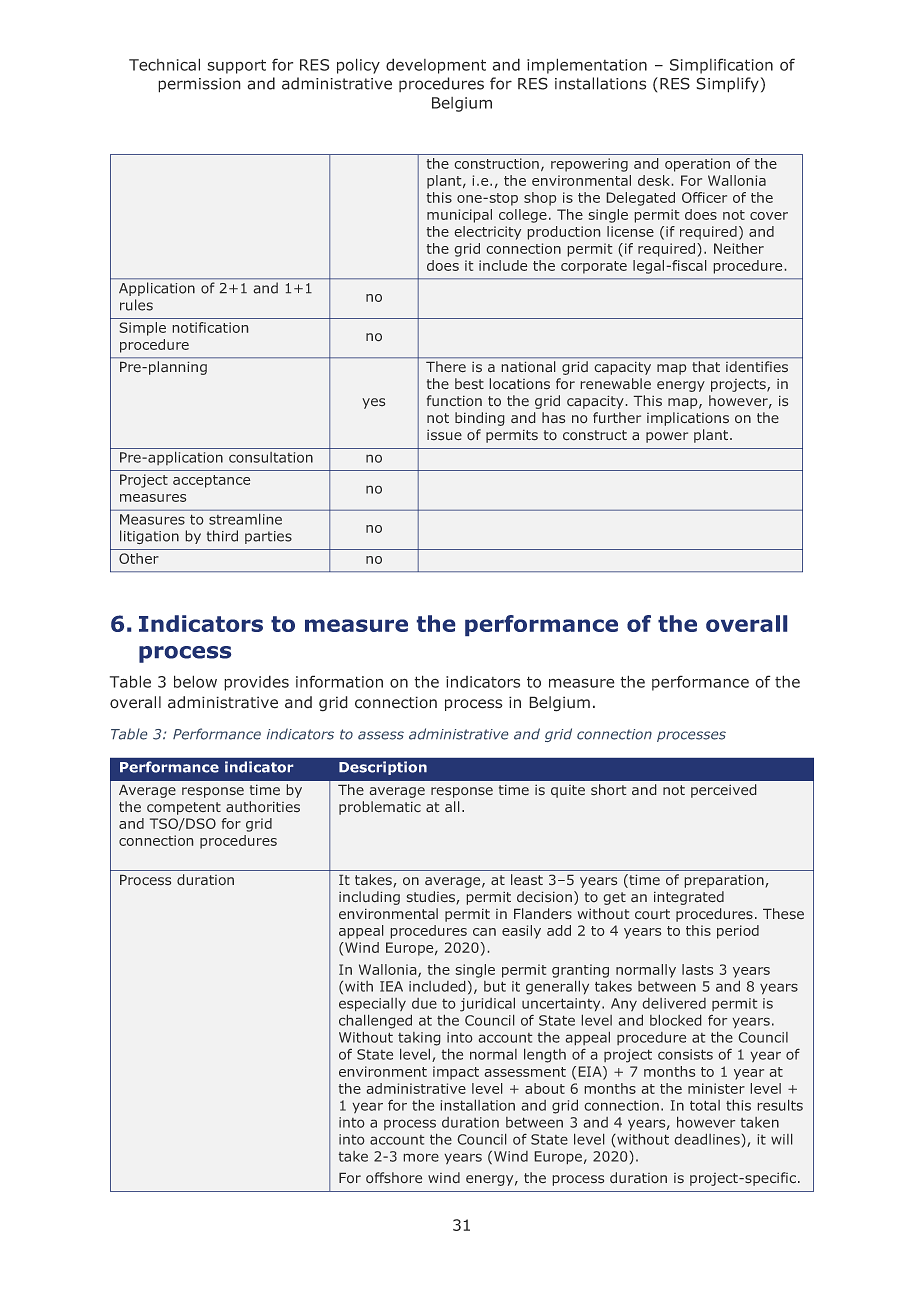 The image size is (924, 1308). I want to click on competent, so click(184, 808).
